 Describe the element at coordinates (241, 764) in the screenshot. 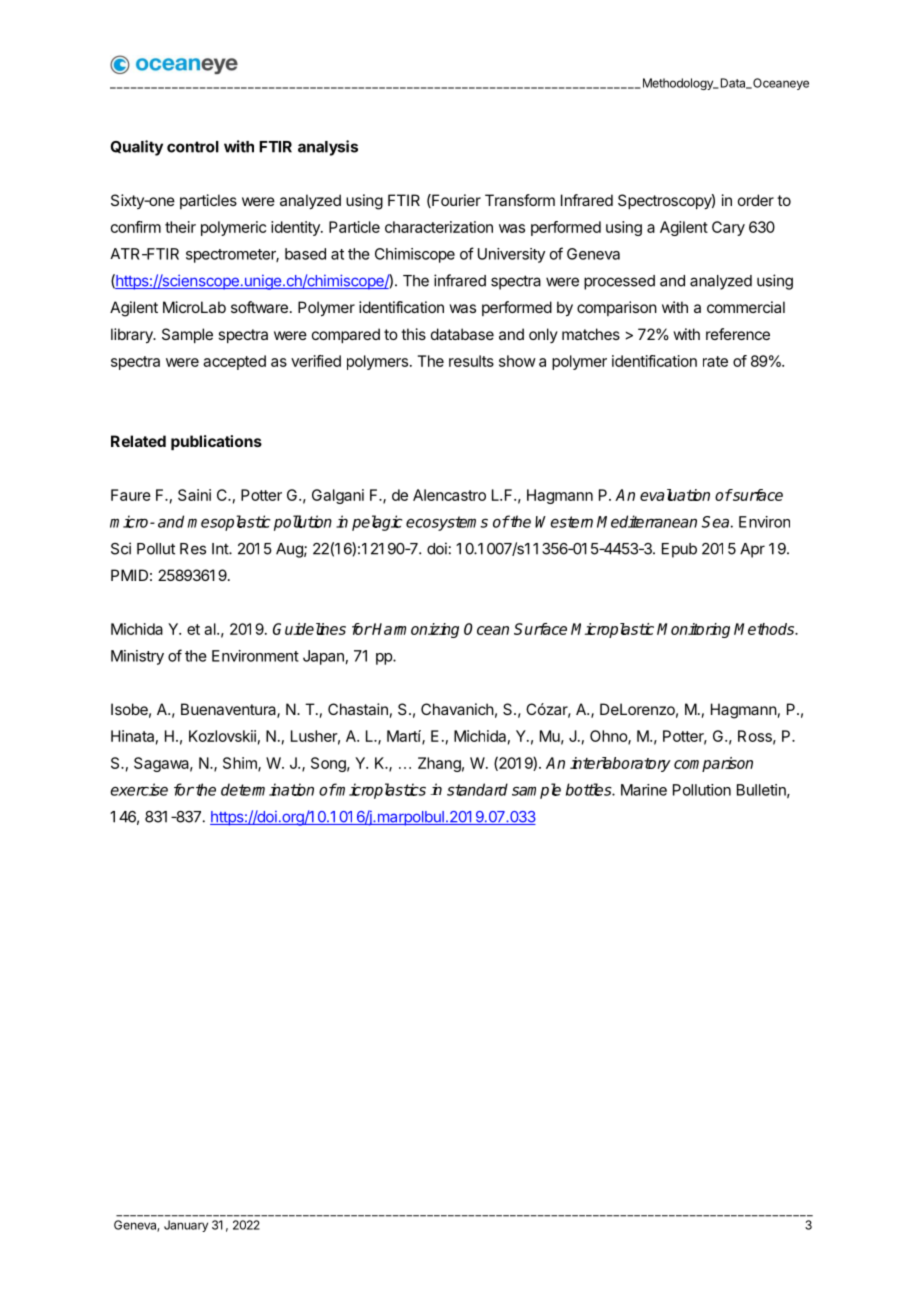

I see `Shim` at that location.
